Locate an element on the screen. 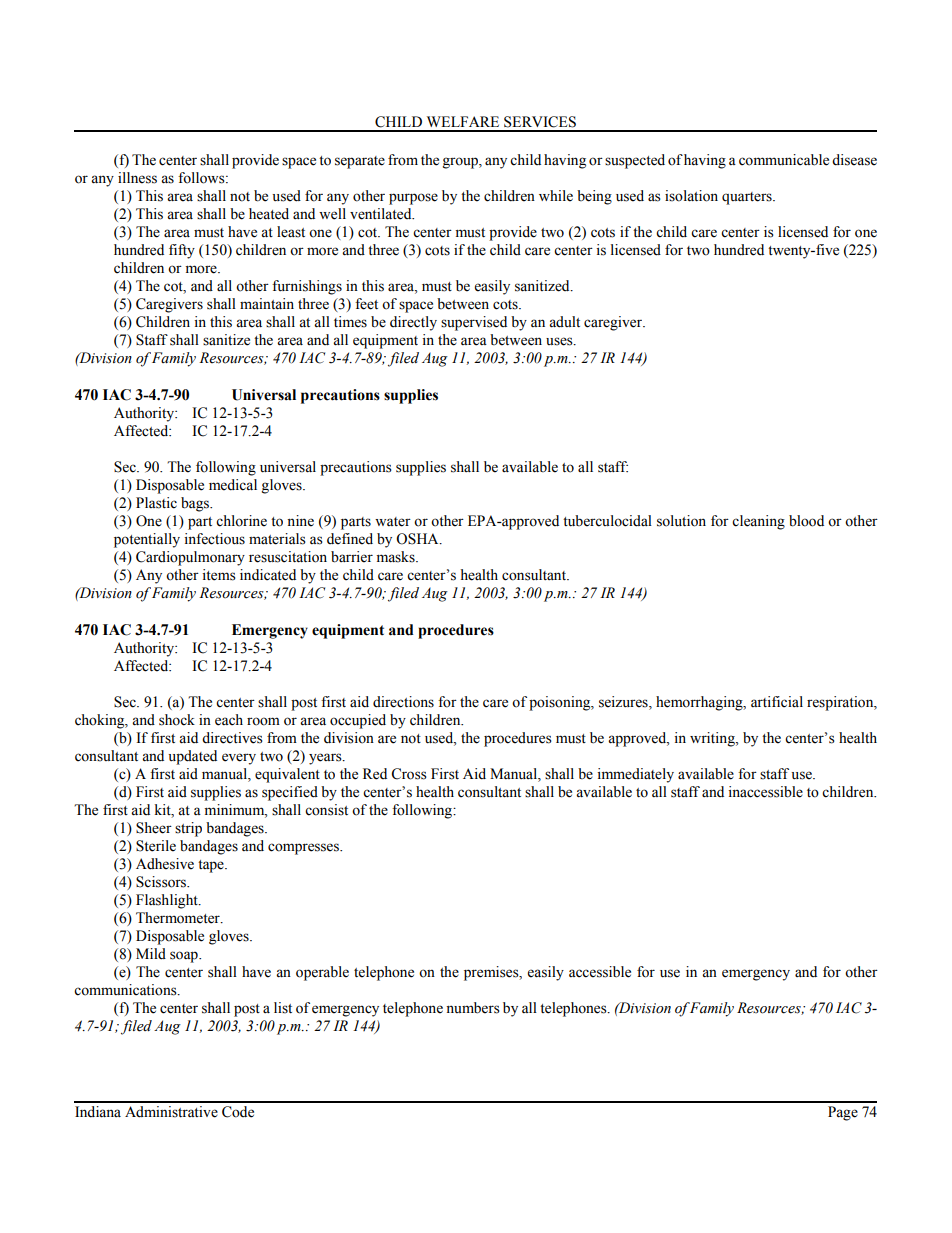 This screenshot has height=1233, width=952. WELFARE is located at coordinates (463, 121).
